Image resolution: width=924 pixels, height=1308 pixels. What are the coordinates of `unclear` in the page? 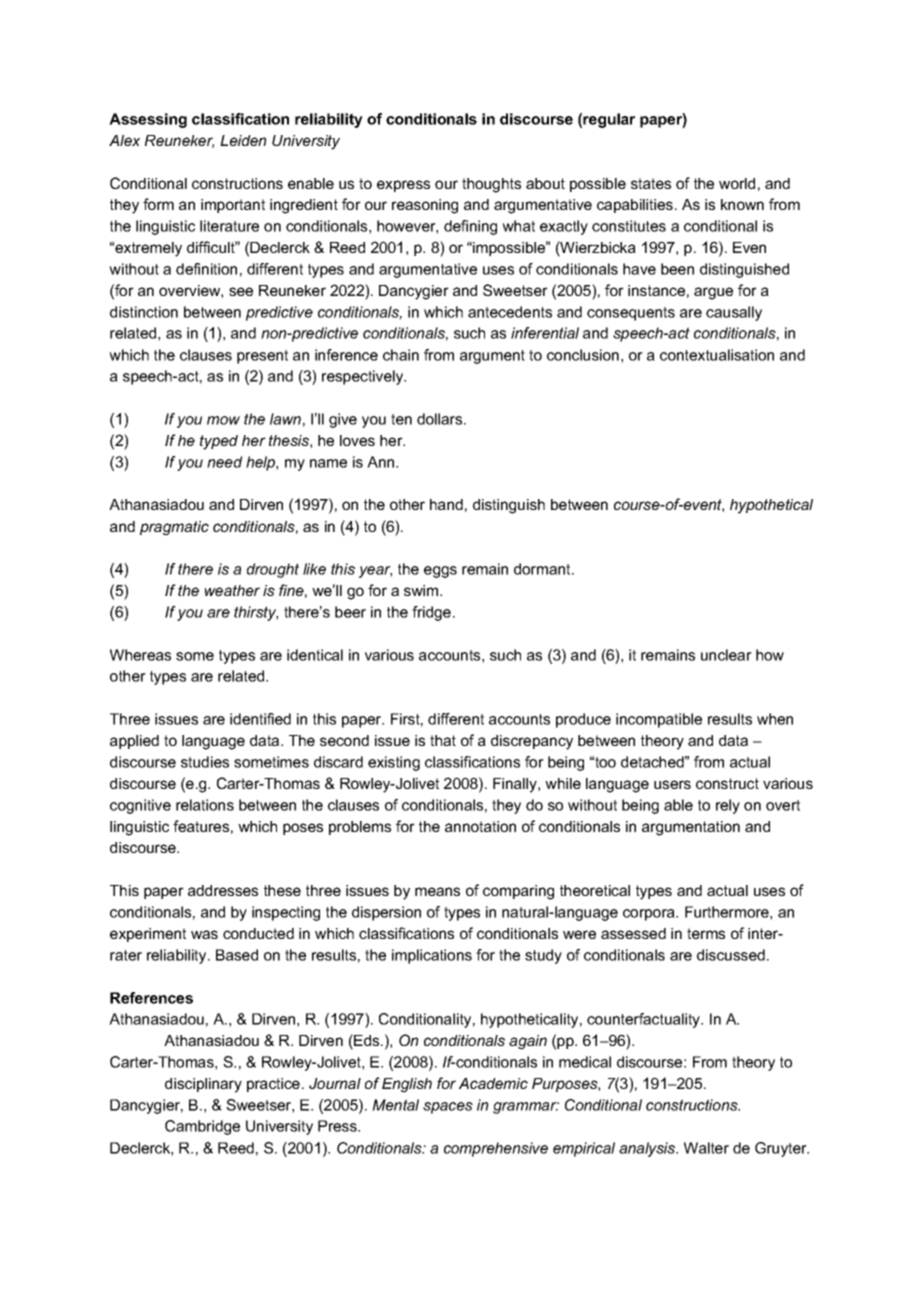 It's located at (726, 655).
